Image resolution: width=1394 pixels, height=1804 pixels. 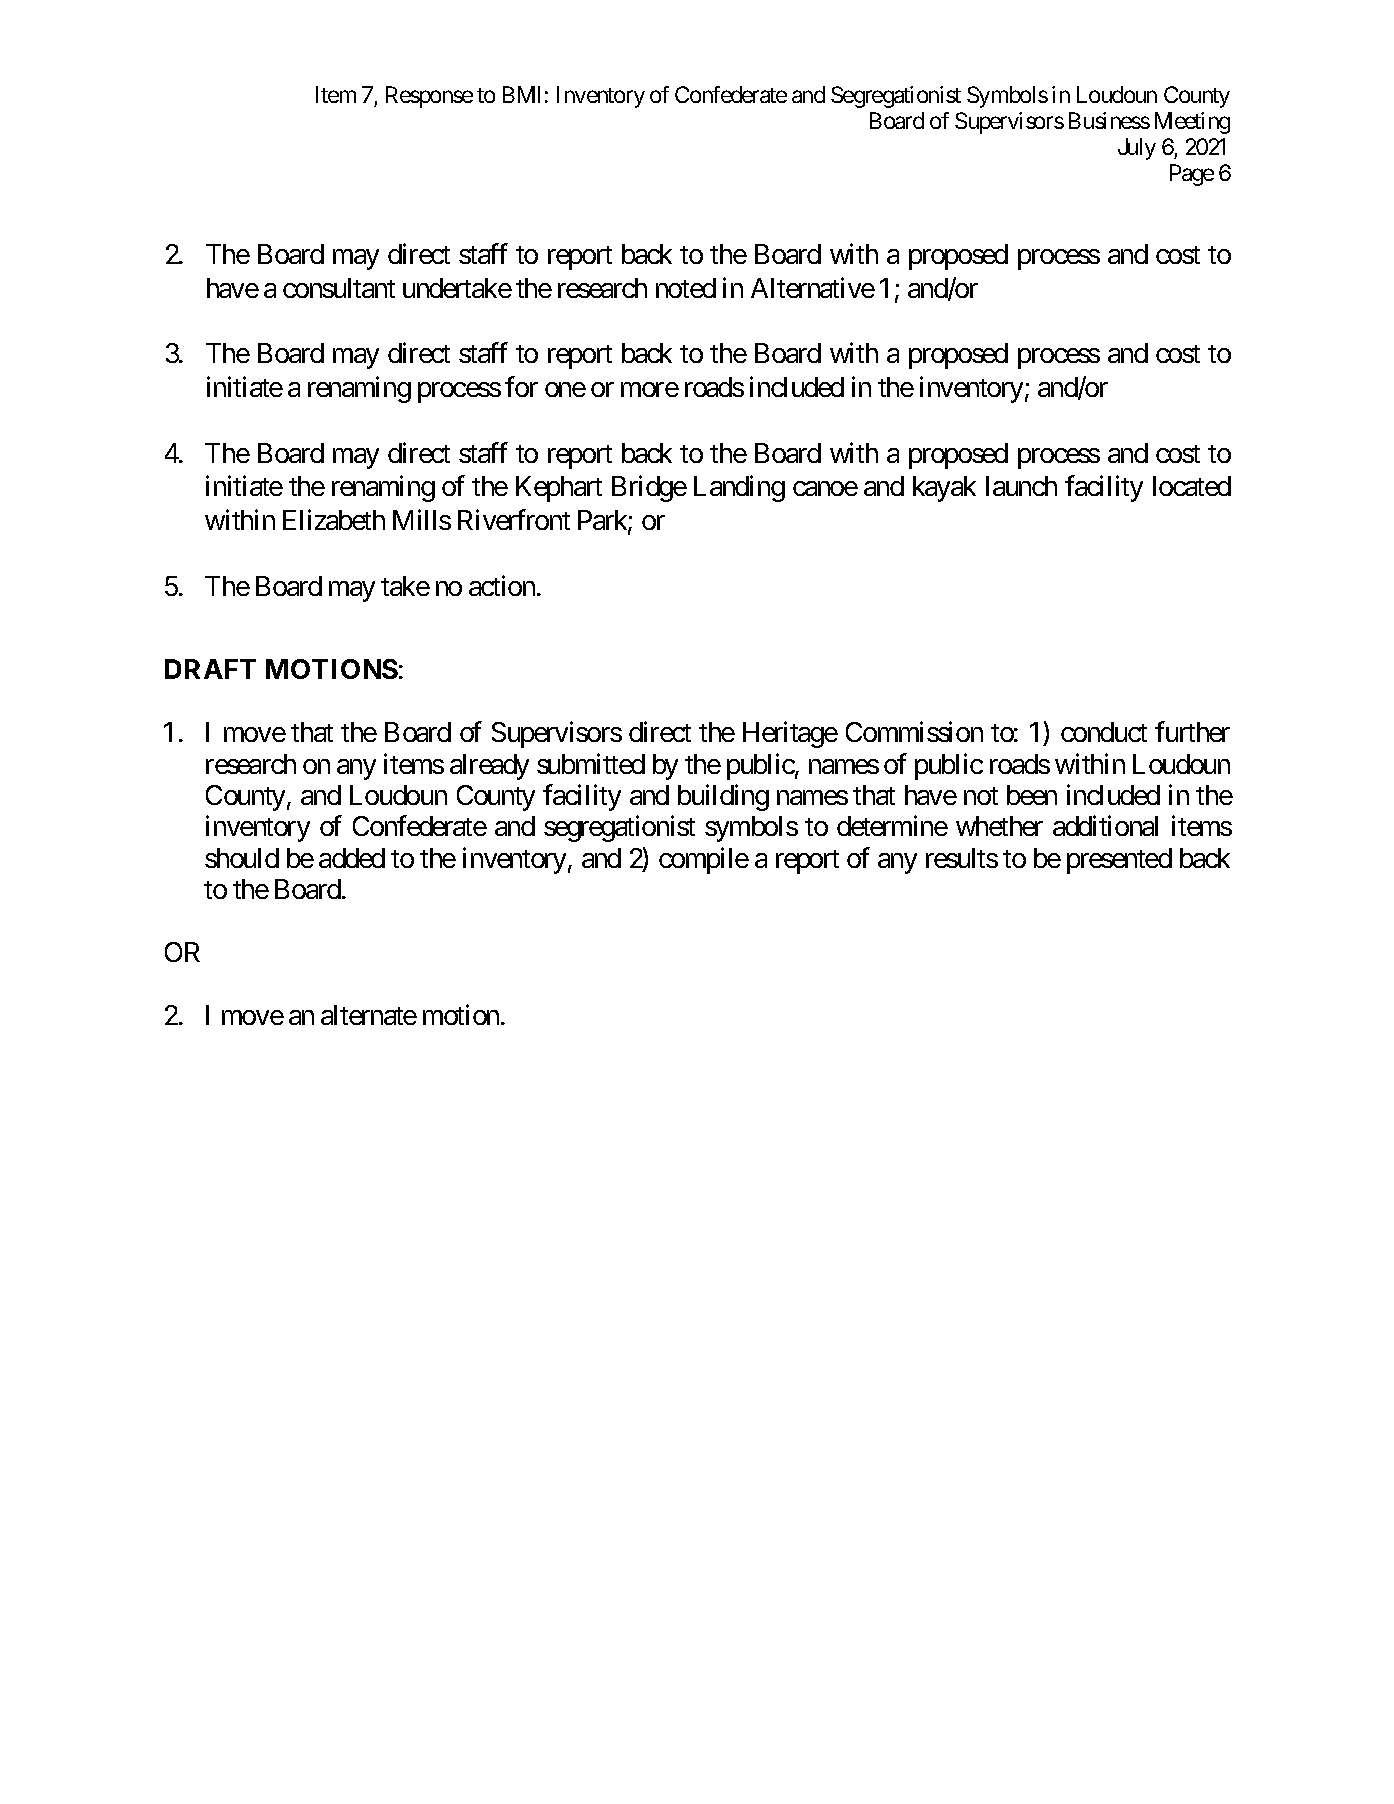 I want to click on Business, so click(x=1109, y=120).
